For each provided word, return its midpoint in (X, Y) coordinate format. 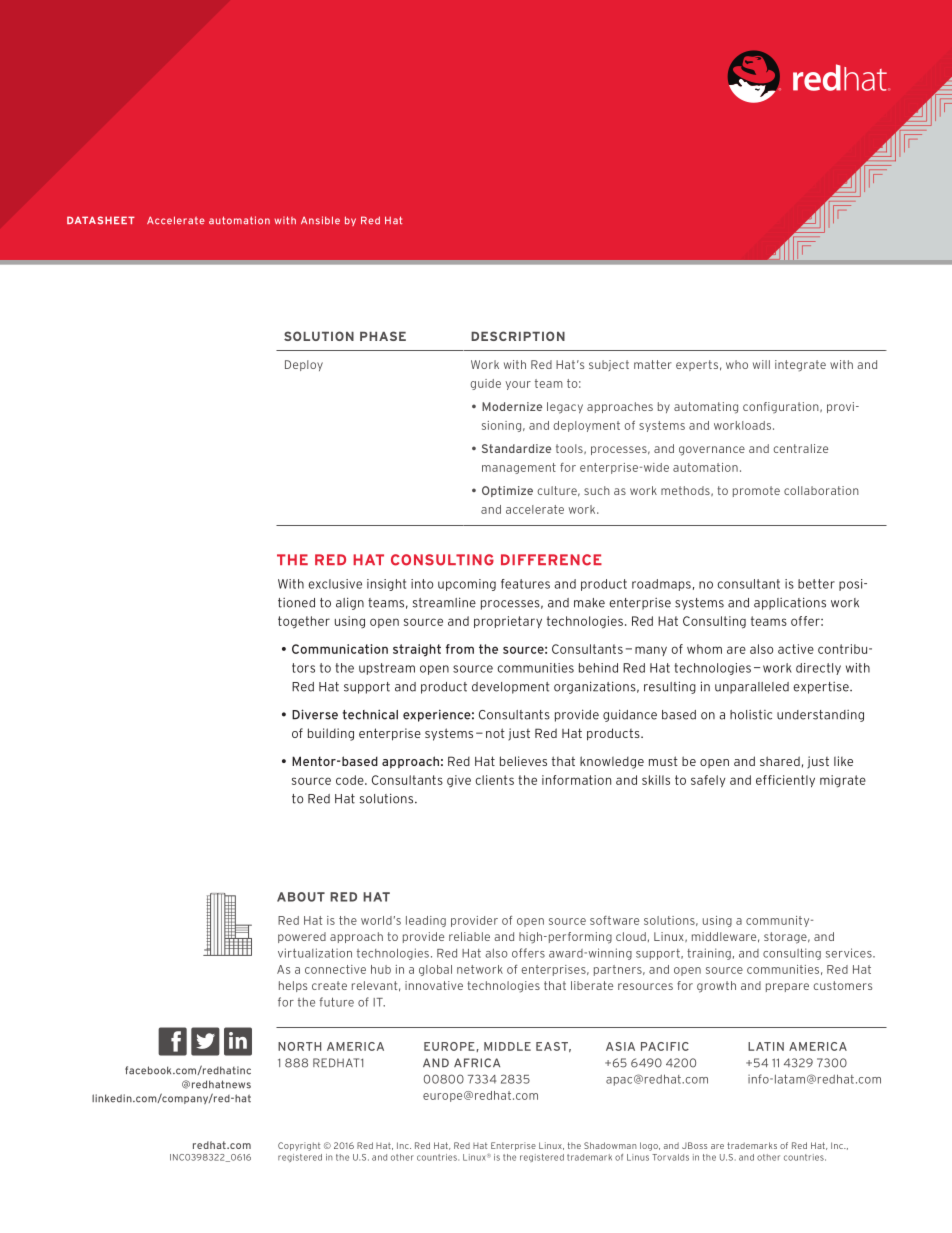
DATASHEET (101, 220)
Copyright (299, 1146)
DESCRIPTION (518, 336)
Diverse (315, 714)
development (511, 688)
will (761, 364)
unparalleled (752, 688)
